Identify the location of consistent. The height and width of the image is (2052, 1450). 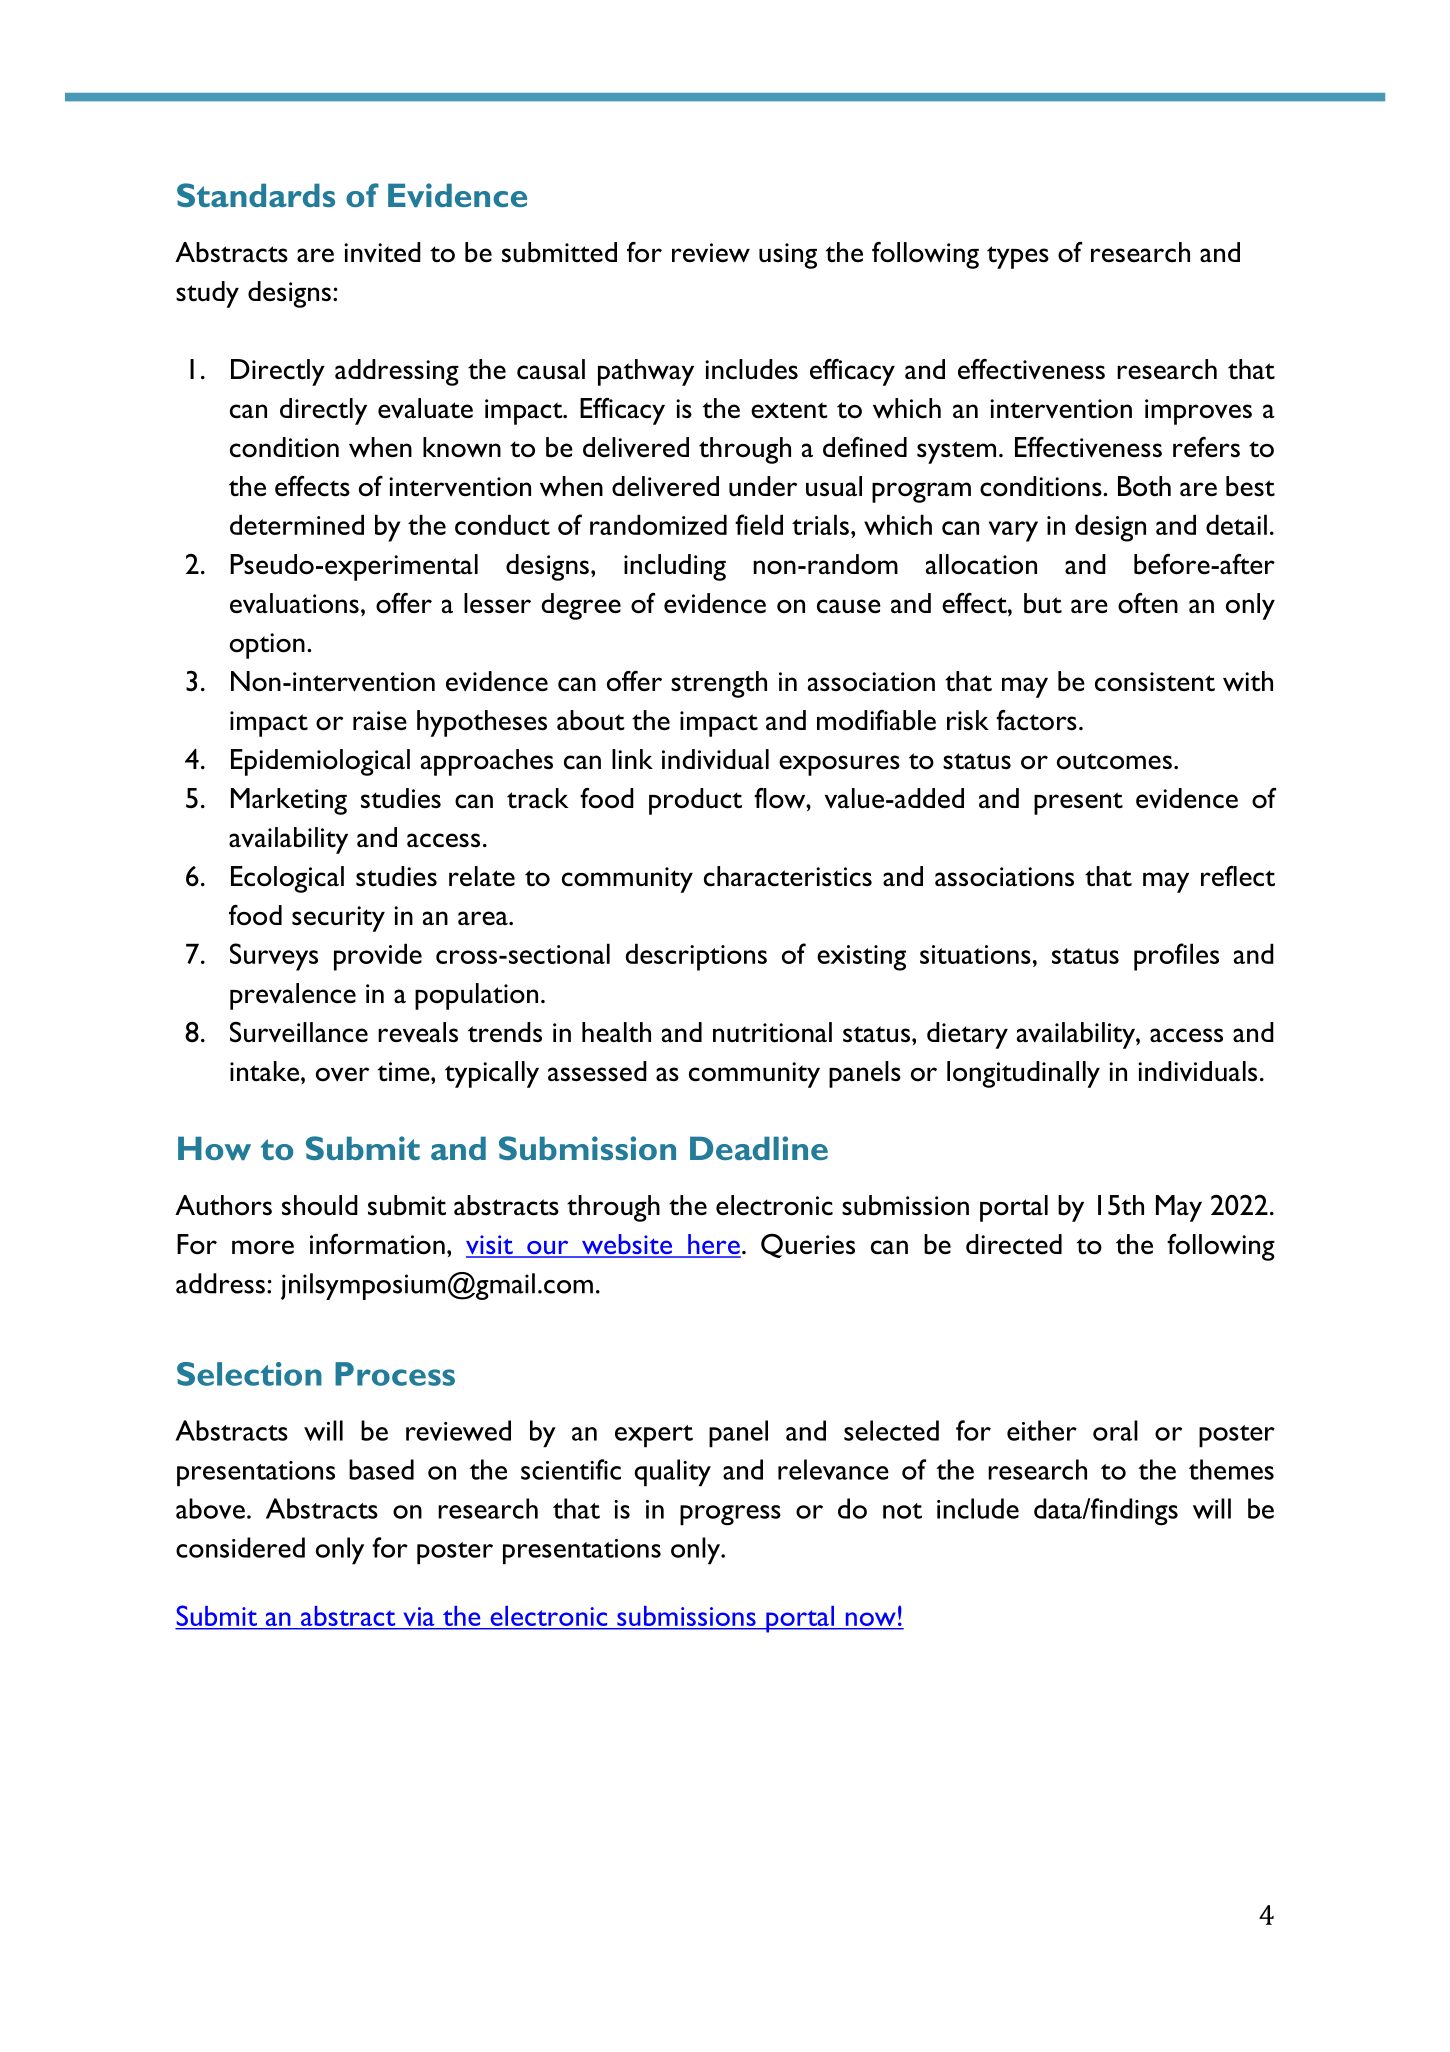
(1155, 682).
